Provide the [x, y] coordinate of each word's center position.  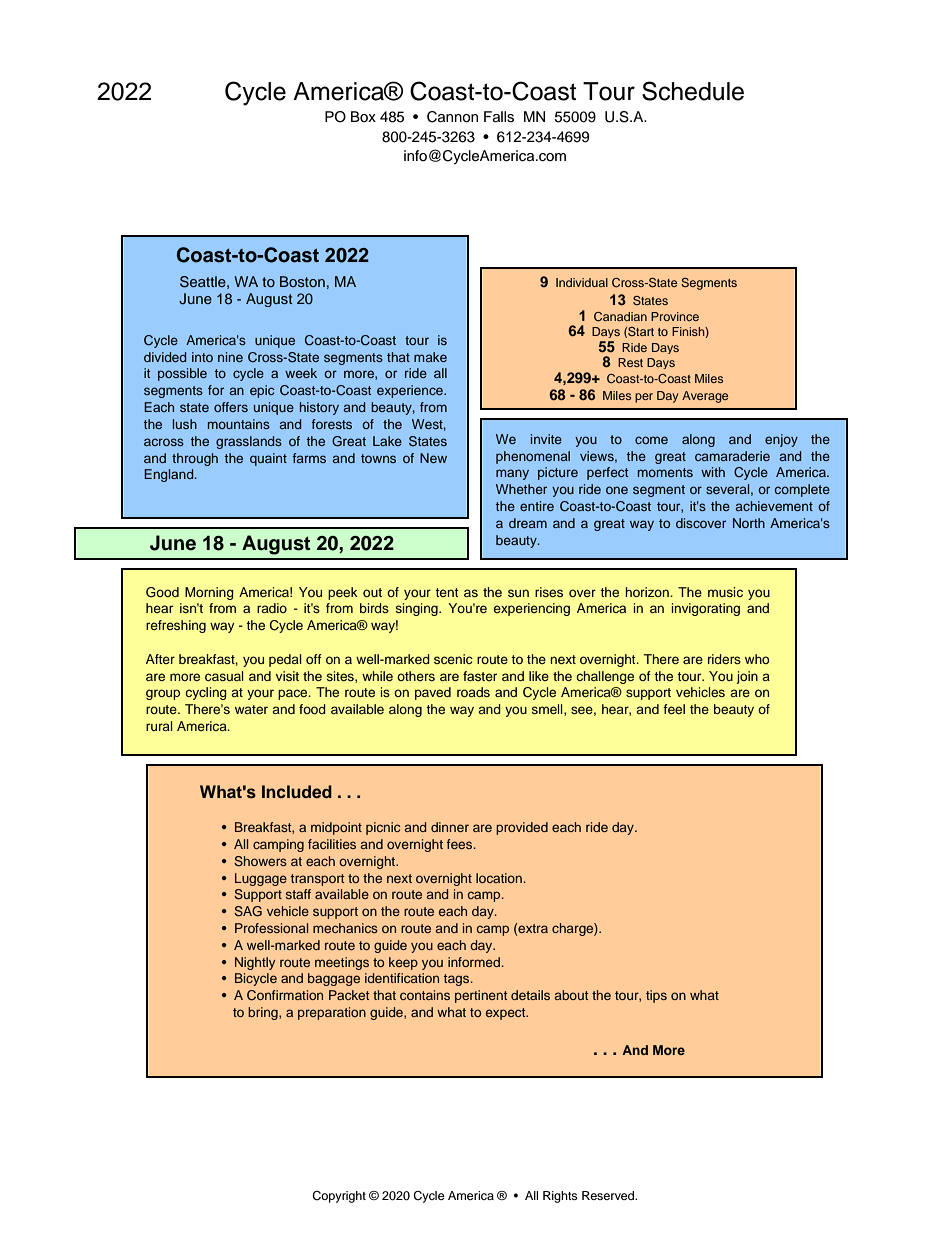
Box [363, 116]
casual [224, 676]
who [757, 659]
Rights [560, 1197]
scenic [453, 659]
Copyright [339, 1197]
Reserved [609, 1195]
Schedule [693, 91]
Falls [499, 117]
